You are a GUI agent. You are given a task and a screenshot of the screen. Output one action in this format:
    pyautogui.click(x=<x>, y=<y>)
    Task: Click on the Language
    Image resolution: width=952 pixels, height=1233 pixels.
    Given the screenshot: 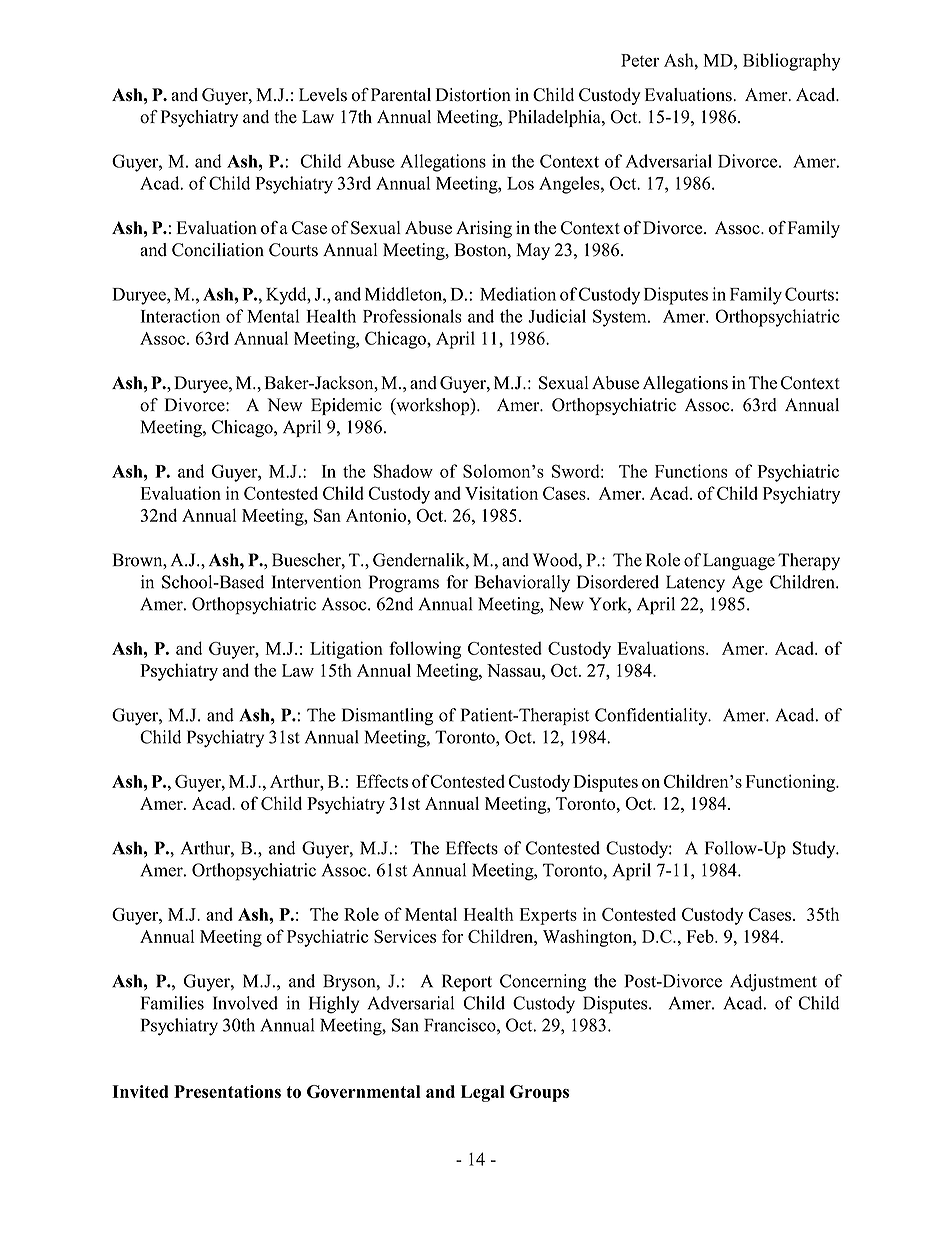 What is the action you would take?
    pyautogui.click(x=739, y=561)
